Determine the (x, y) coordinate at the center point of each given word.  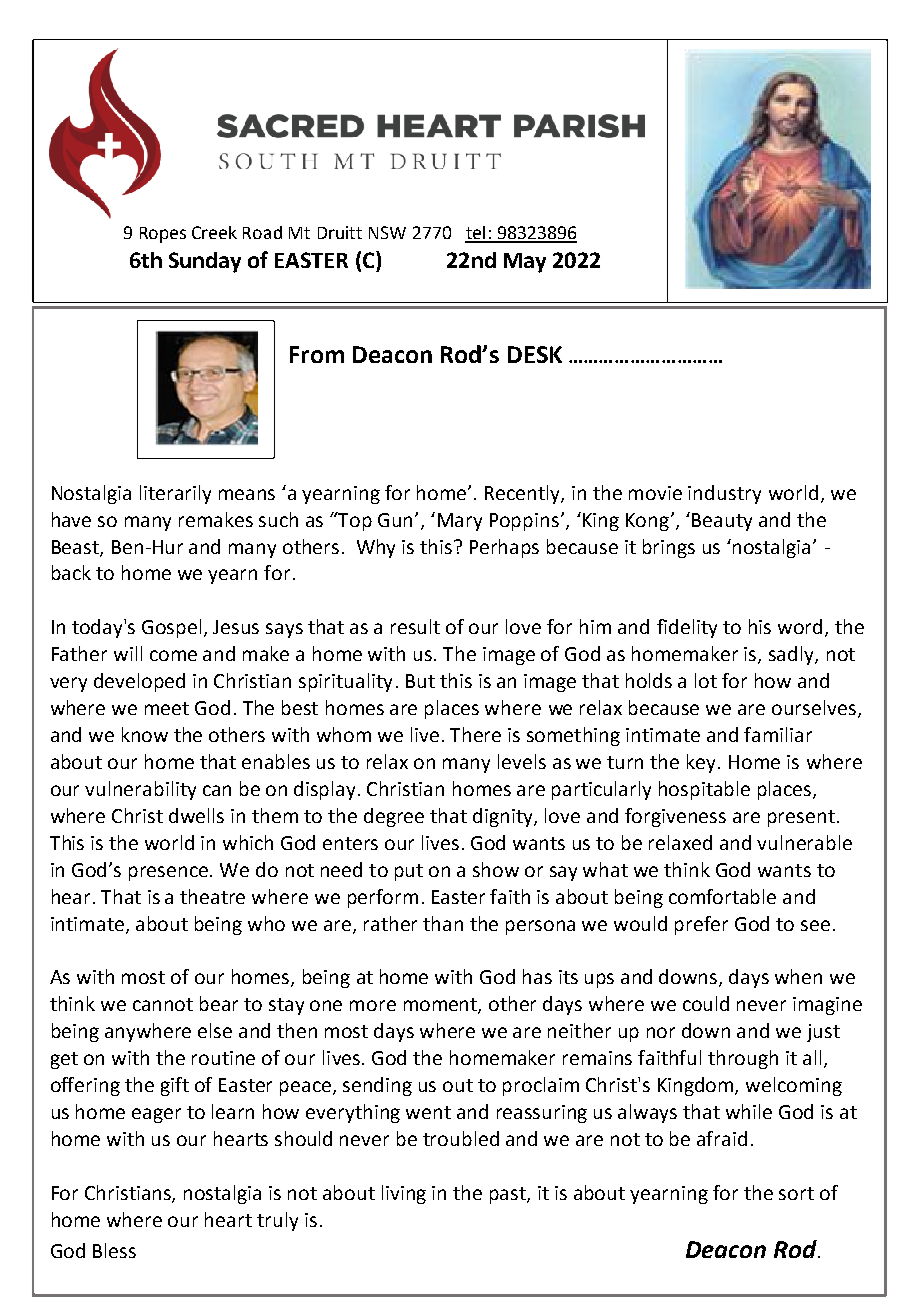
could (706, 1003)
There (475, 734)
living (404, 1194)
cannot (163, 1004)
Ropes (163, 235)
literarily (175, 494)
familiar (778, 734)
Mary (460, 522)
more (373, 1005)
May (525, 263)
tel (476, 234)
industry (724, 494)
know (145, 734)
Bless (114, 1250)
